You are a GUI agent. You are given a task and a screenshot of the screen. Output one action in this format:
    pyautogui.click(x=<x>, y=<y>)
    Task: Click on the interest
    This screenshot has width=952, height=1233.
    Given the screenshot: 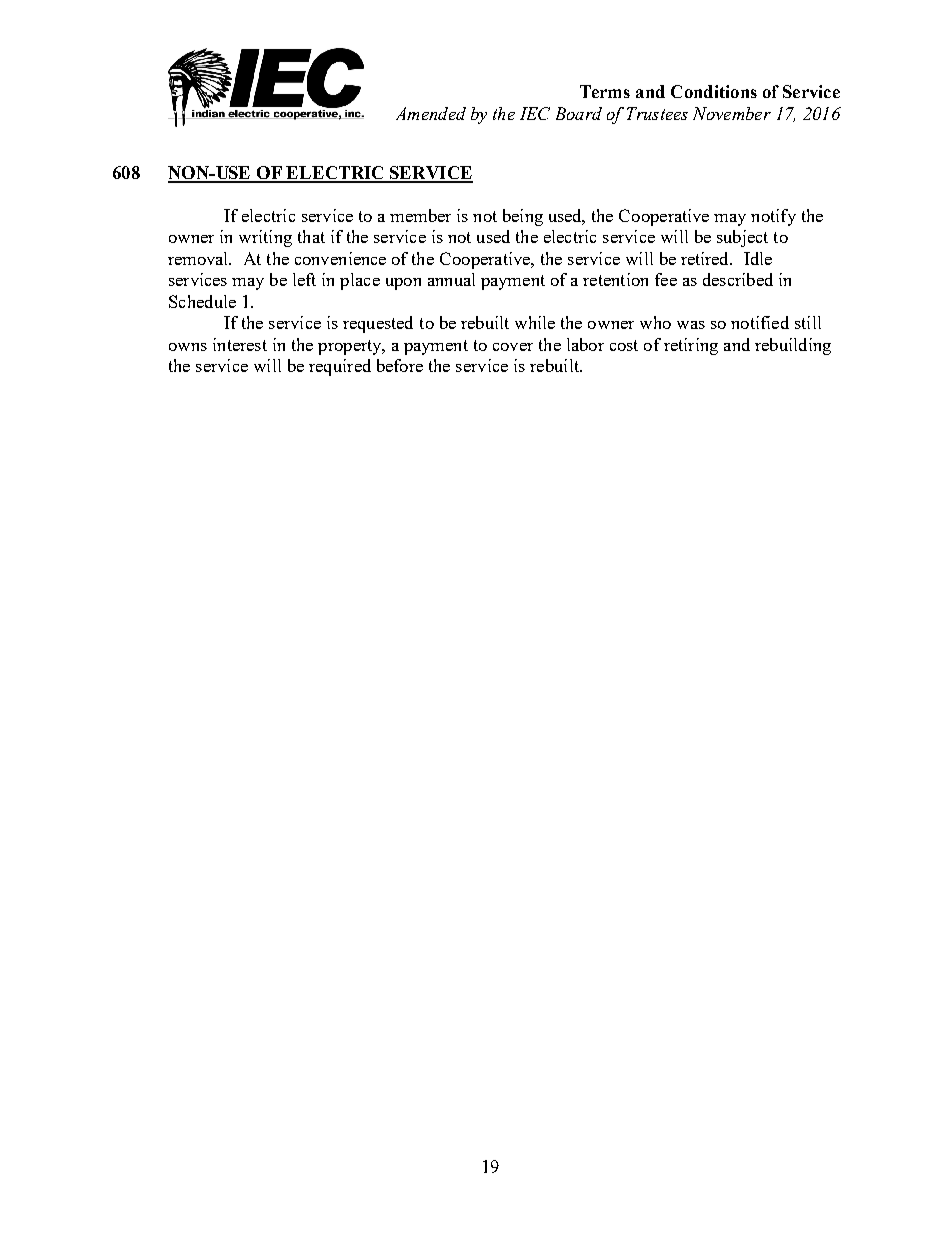 What is the action you would take?
    pyautogui.click(x=240, y=344)
